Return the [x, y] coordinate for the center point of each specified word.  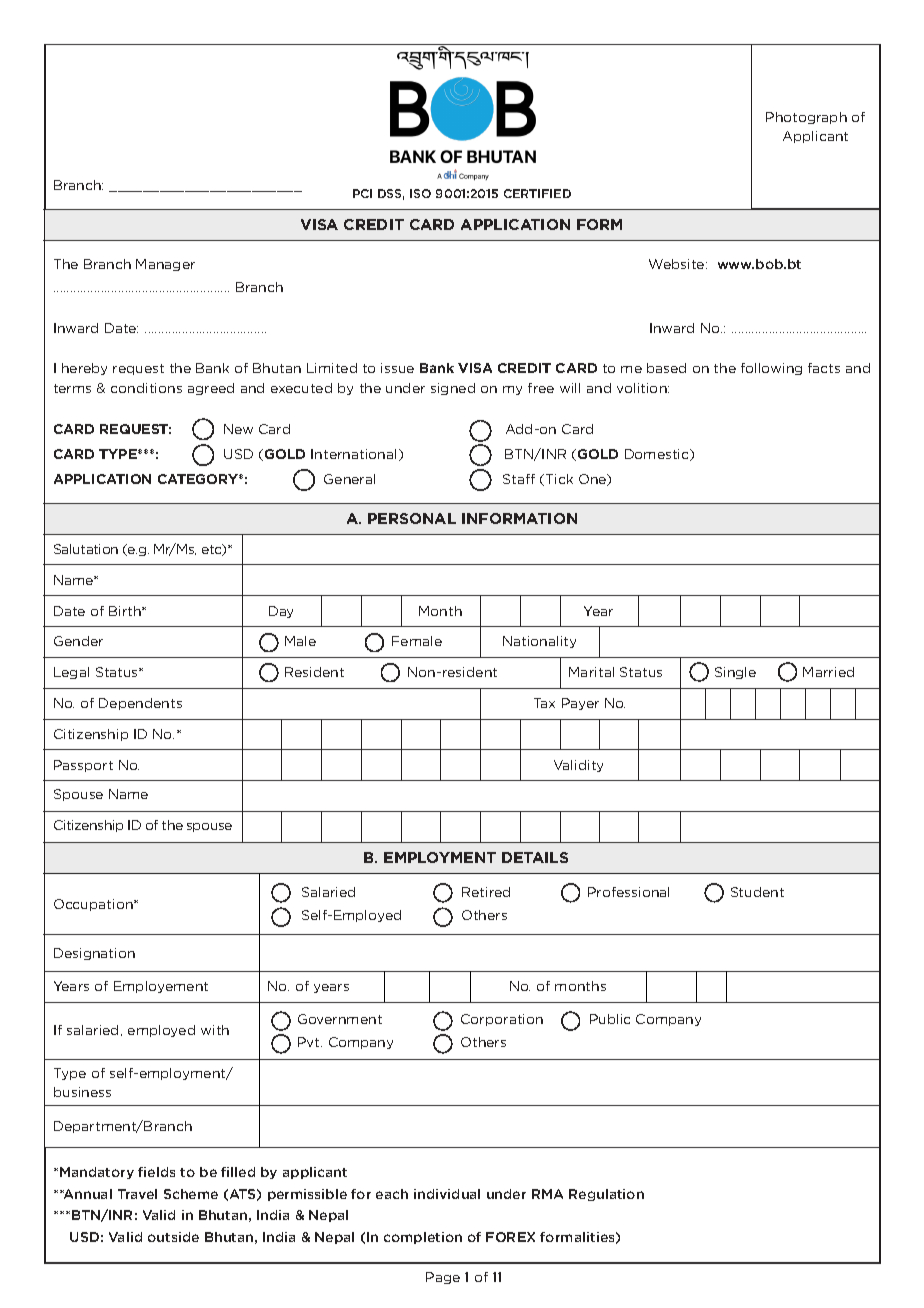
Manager [165, 265]
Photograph [806, 118]
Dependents [140, 704]
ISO [420, 193]
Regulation [606, 1195]
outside [173, 1237]
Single [735, 673]
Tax [544, 703]
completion [423, 1238]
